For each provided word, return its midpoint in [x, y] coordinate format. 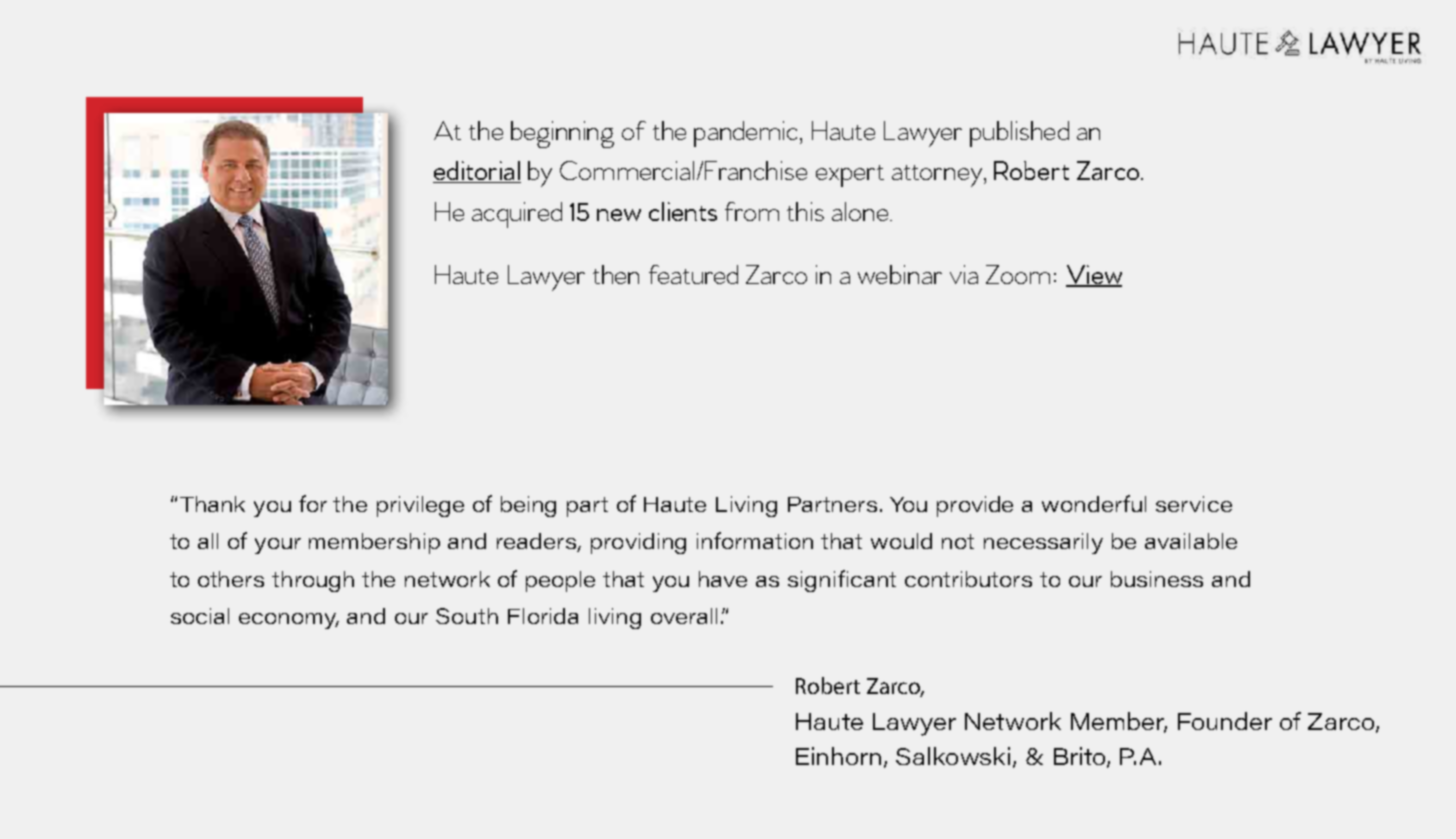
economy [289, 621]
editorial [477, 172]
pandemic [747, 134]
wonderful [1094, 503]
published [1019, 134]
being [528, 506]
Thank [212, 504]
